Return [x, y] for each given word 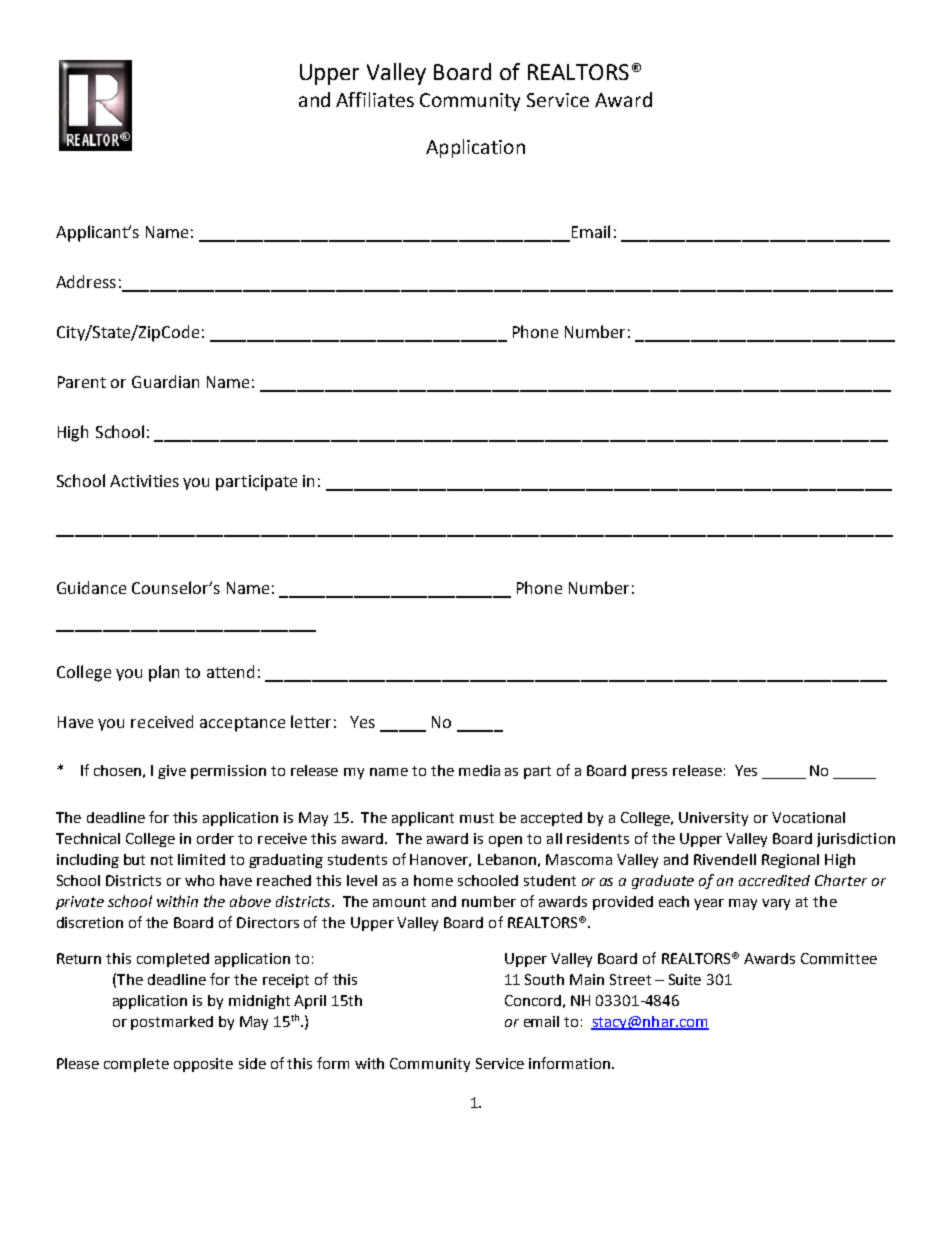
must [477, 818]
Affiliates [375, 99]
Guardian [165, 381]
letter [311, 721]
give [172, 772]
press [649, 773]
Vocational [808, 817]
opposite [203, 1065]
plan [164, 673]
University [713, 819]
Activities [144, 481]
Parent [82, 382]
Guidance [91, 587]
